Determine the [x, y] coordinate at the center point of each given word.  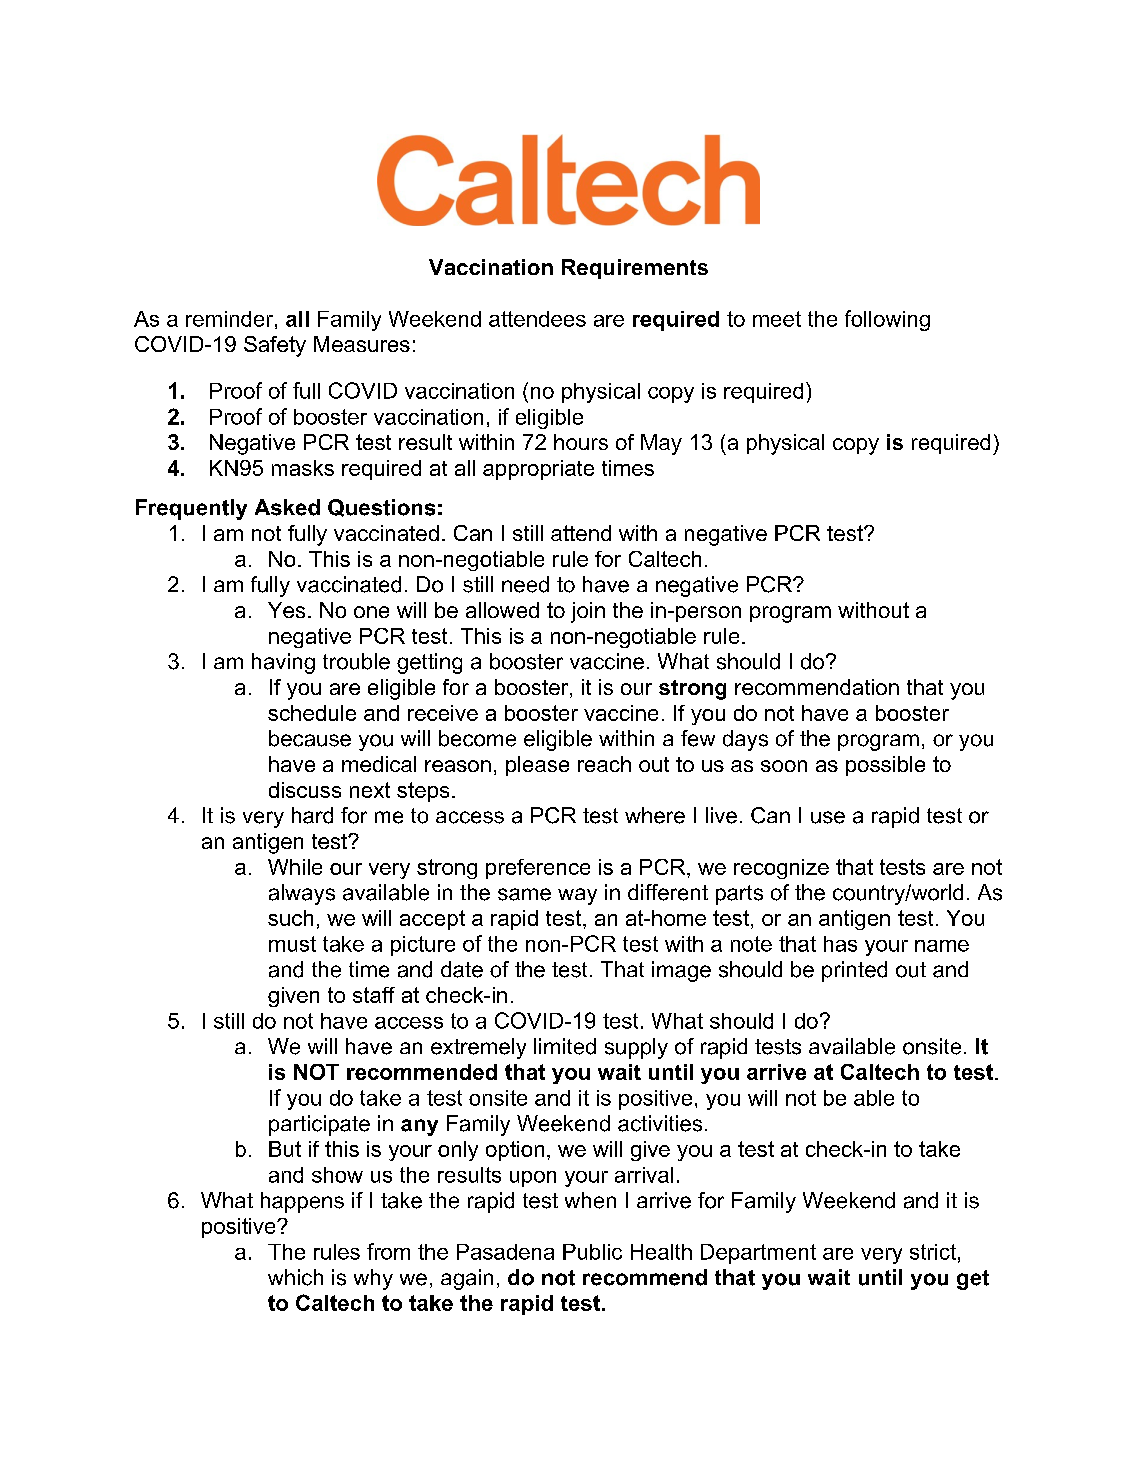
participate [319, 1125]
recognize [781, 869]
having [283, 663]
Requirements [635, 269]
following [887, 320]
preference [538, 869]
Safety [275, 346]
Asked [287, 507]
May [661, 444]
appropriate [538, 470]
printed [854, 971]
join [588, 612]
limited [565, 1046]
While [295, 867]
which [295, 1277]
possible [885, 766]
